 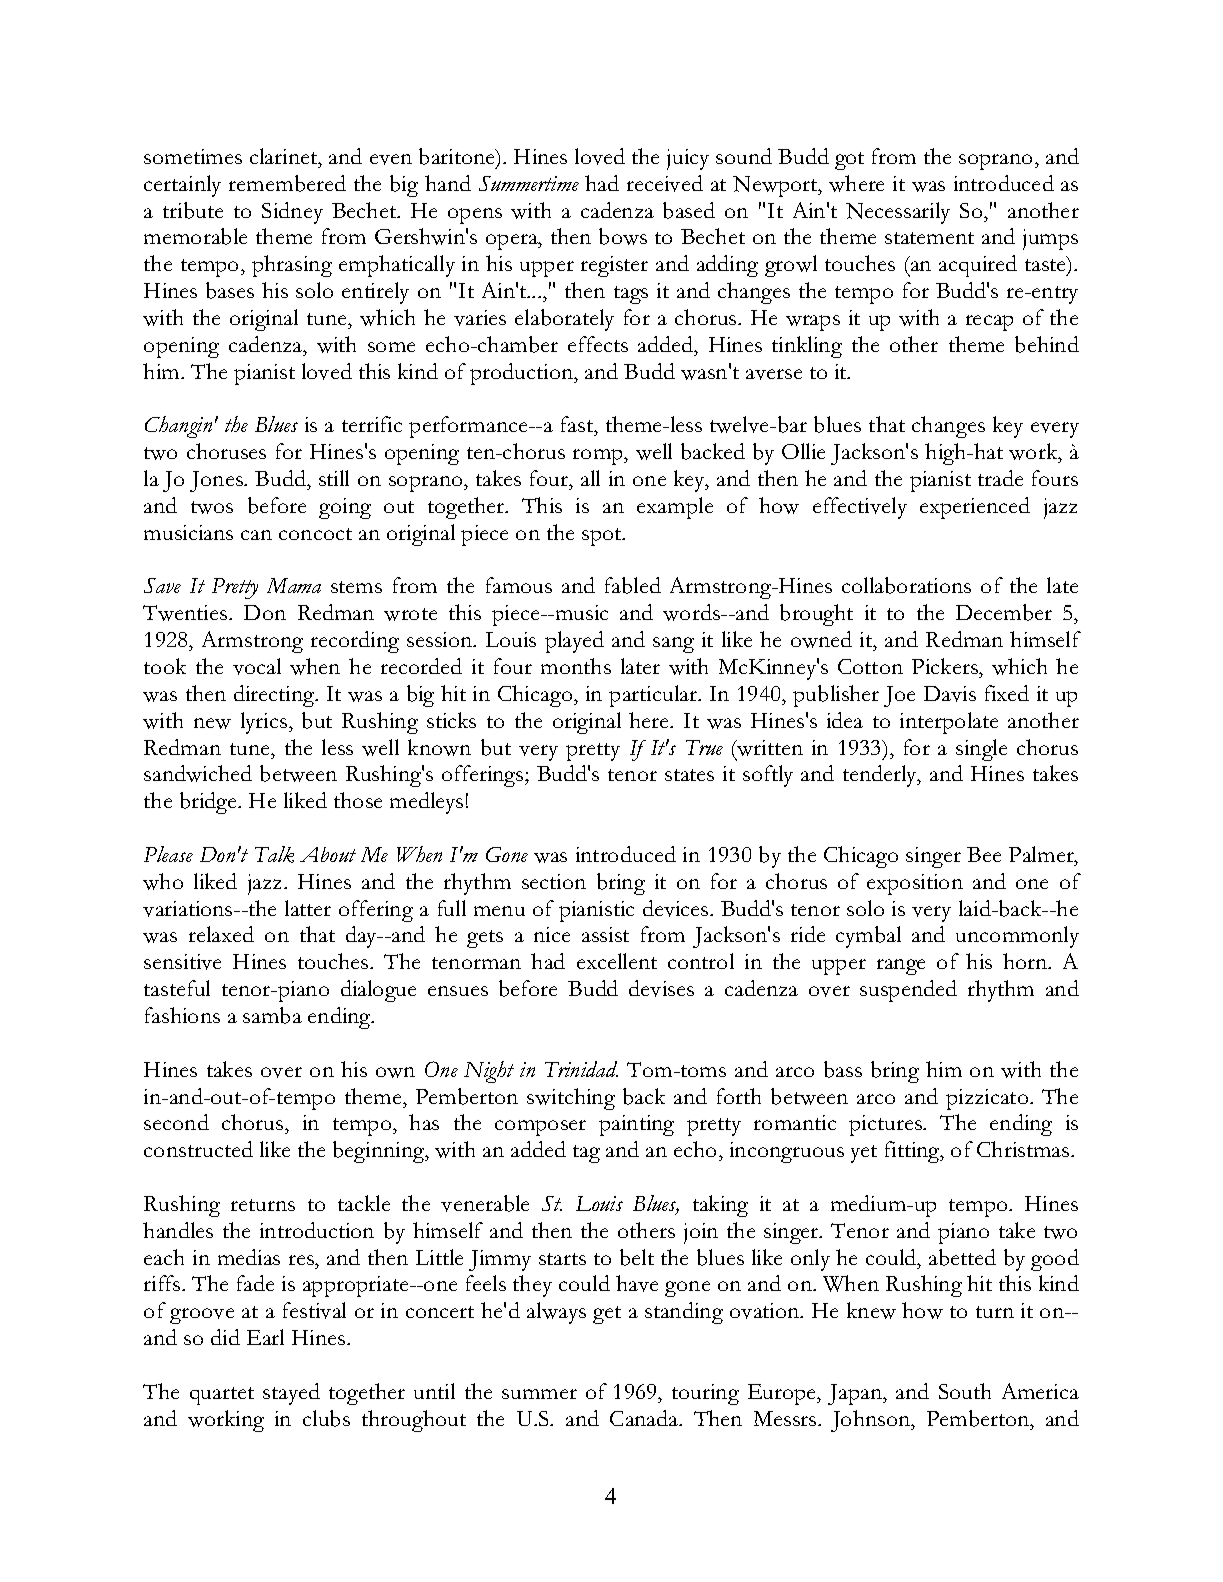 What do you see at coordinates (981, 750) in the image?
I see `single` at bounding box center [981, 750].
